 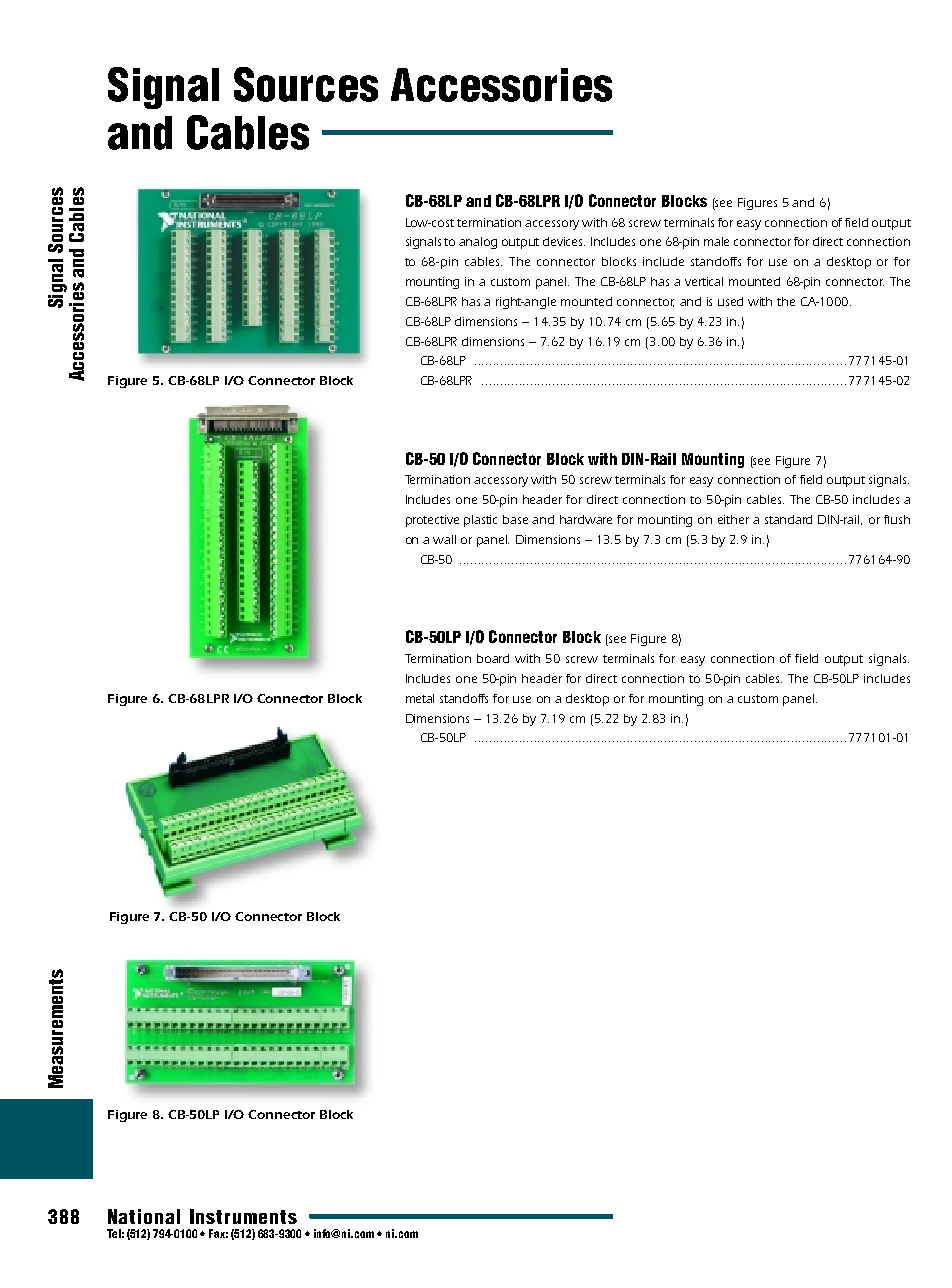 What do you see at coordinates (564, 241) in the page?
I see `devices` at bounding box center [564, 241].
